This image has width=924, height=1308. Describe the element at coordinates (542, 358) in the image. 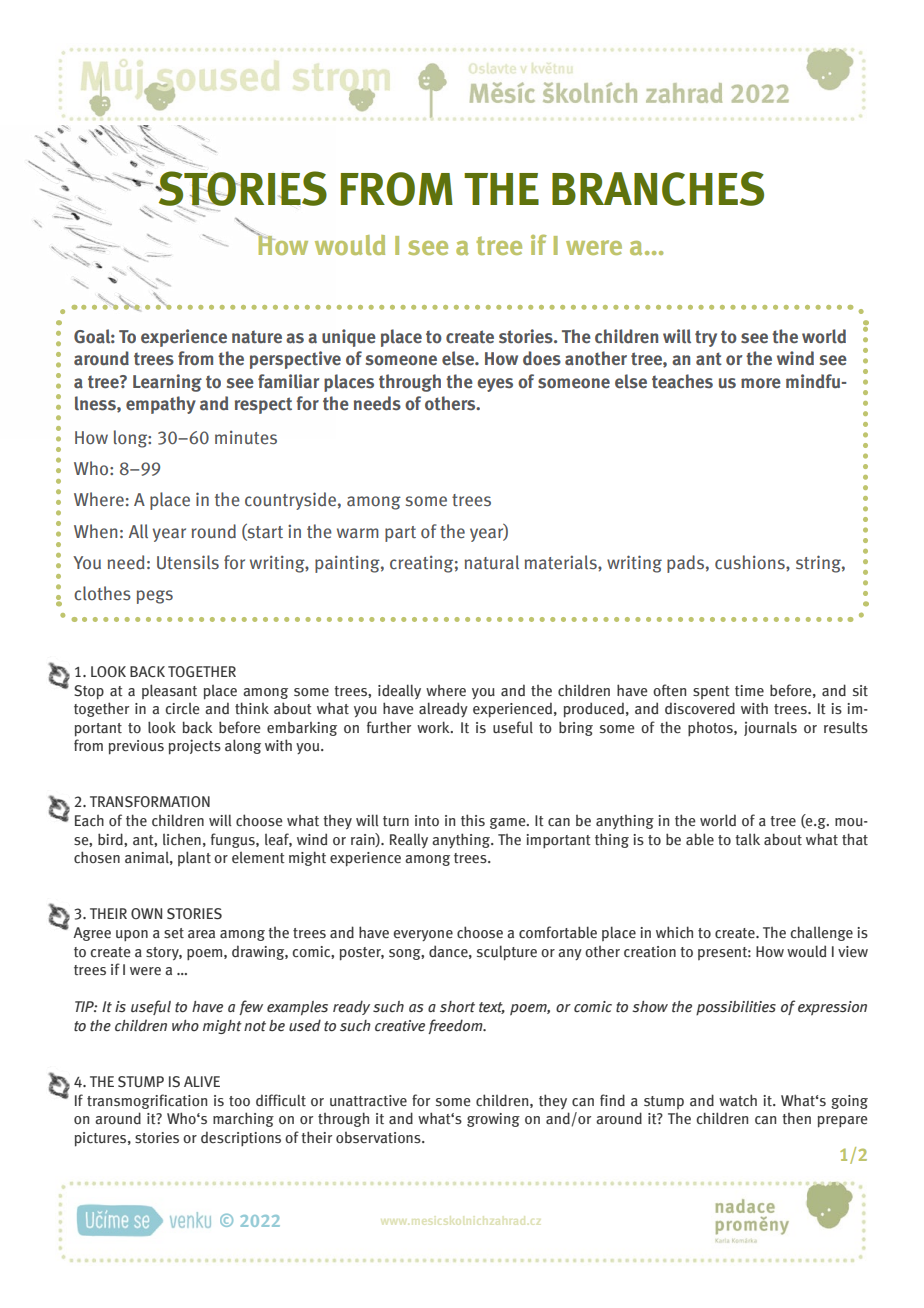

I see `does` at that location.
